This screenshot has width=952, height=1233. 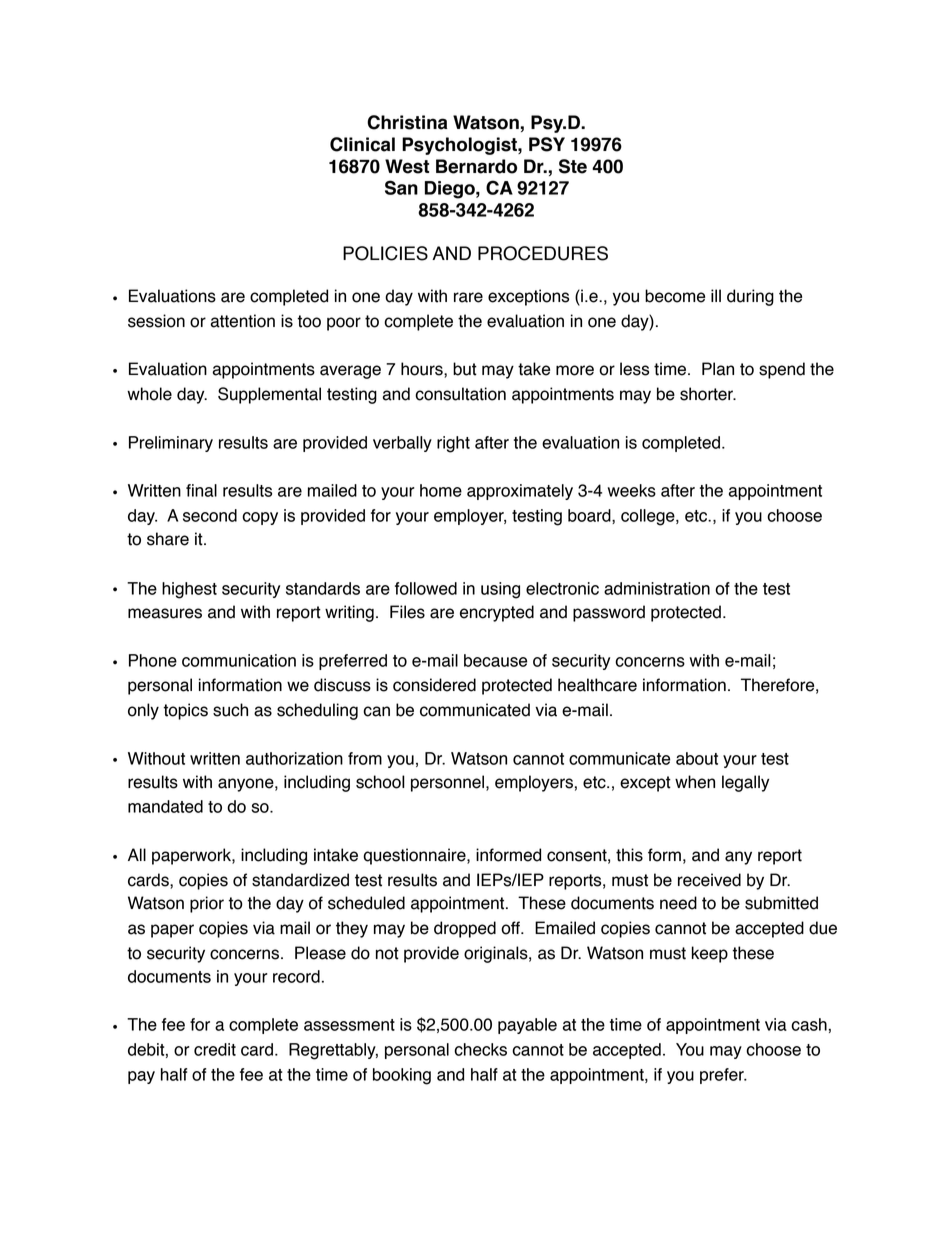 What do you see at coordinates (657, 588) in the screenshot?
I see `administration` at bounding box center [657, 588].
